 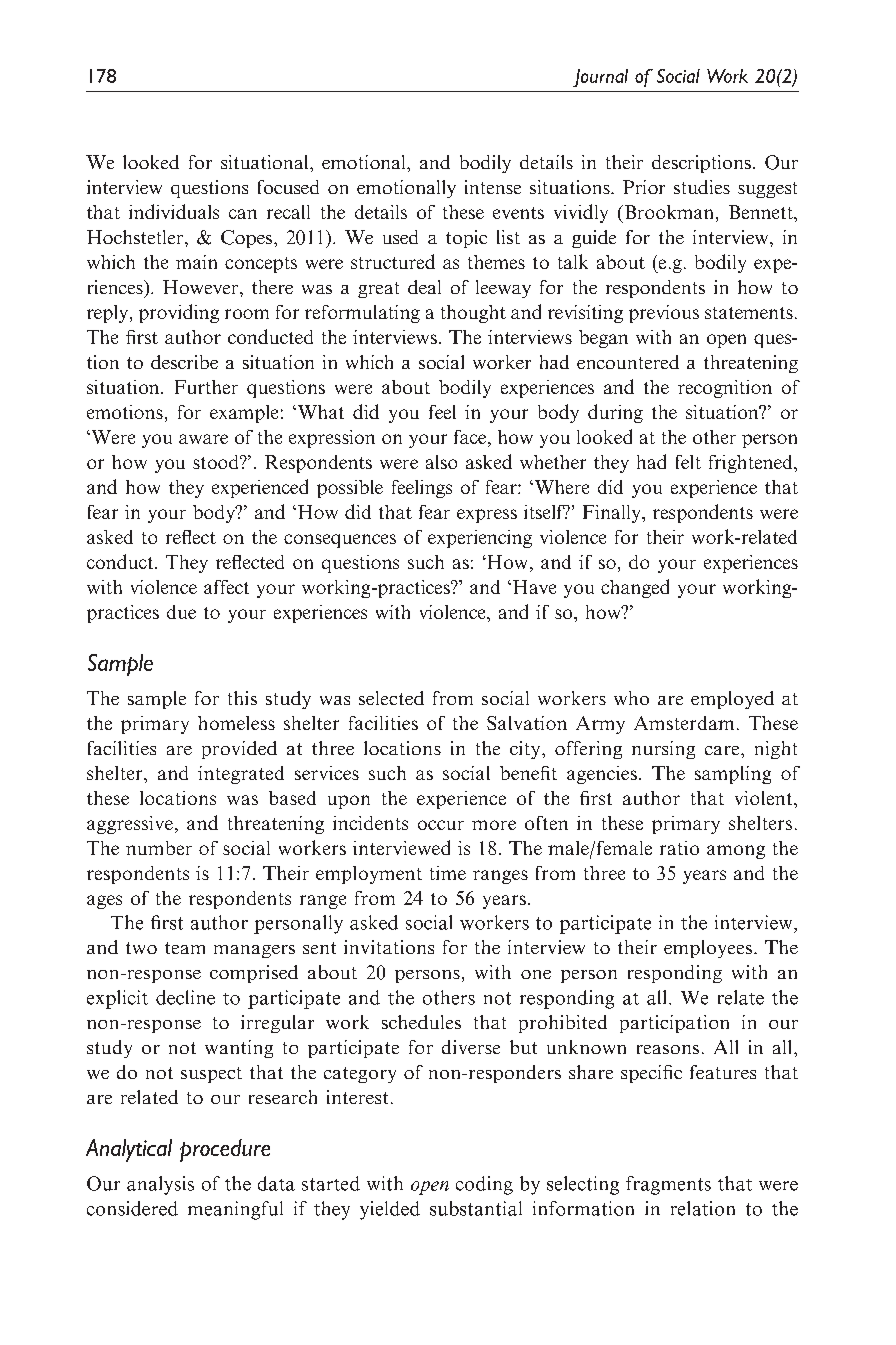 I want to click on individuals, so click(x=174, y=211).
